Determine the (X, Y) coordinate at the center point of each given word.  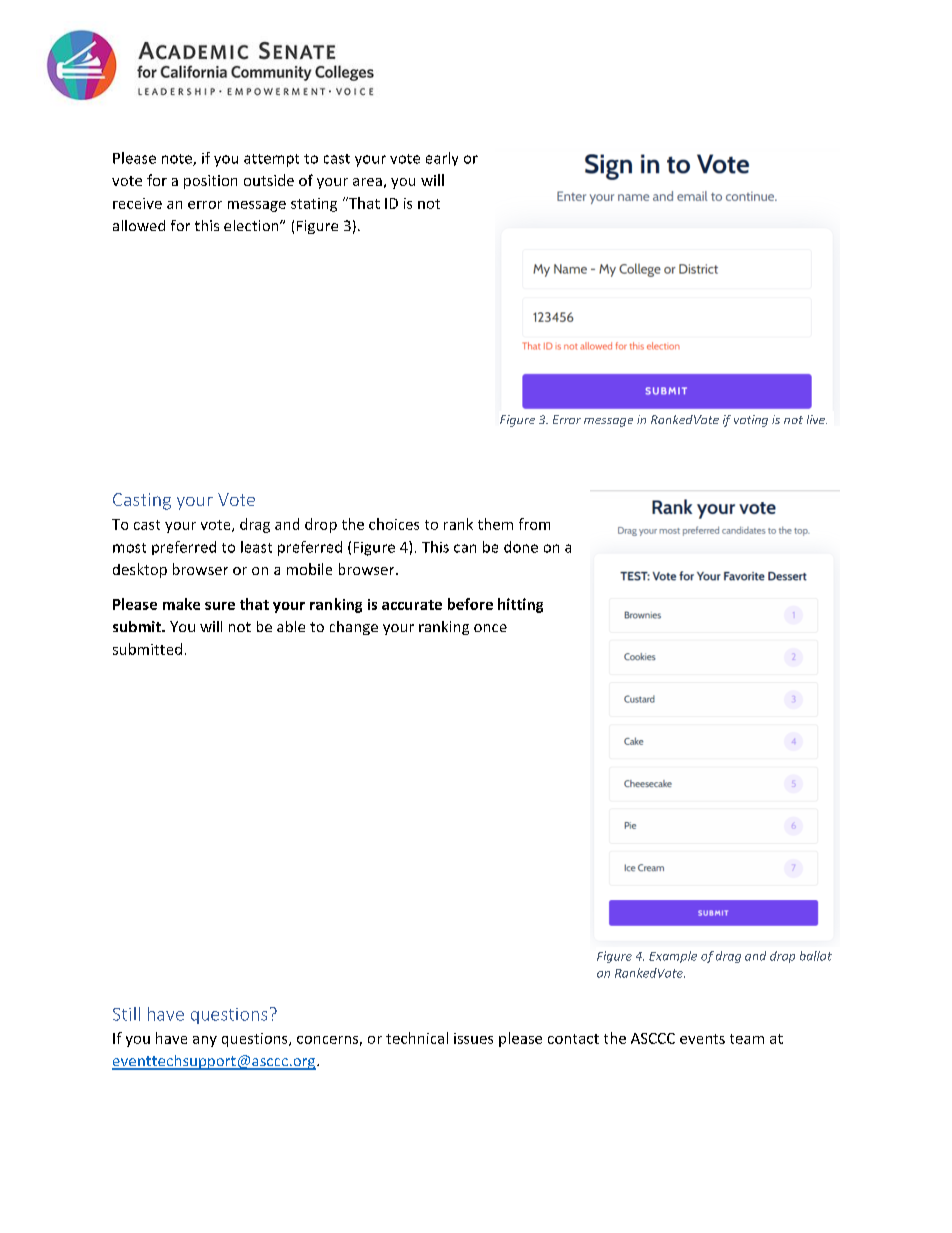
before (470, 604)
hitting (520, 605)
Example (673, 957)
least (256, 547)
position (210, 182)
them (495, 524)
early (442, 159)
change (354, 628)
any (205, 1041)
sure (220, 606)
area (367, 182)
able (291, 626)
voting (751, 421)
